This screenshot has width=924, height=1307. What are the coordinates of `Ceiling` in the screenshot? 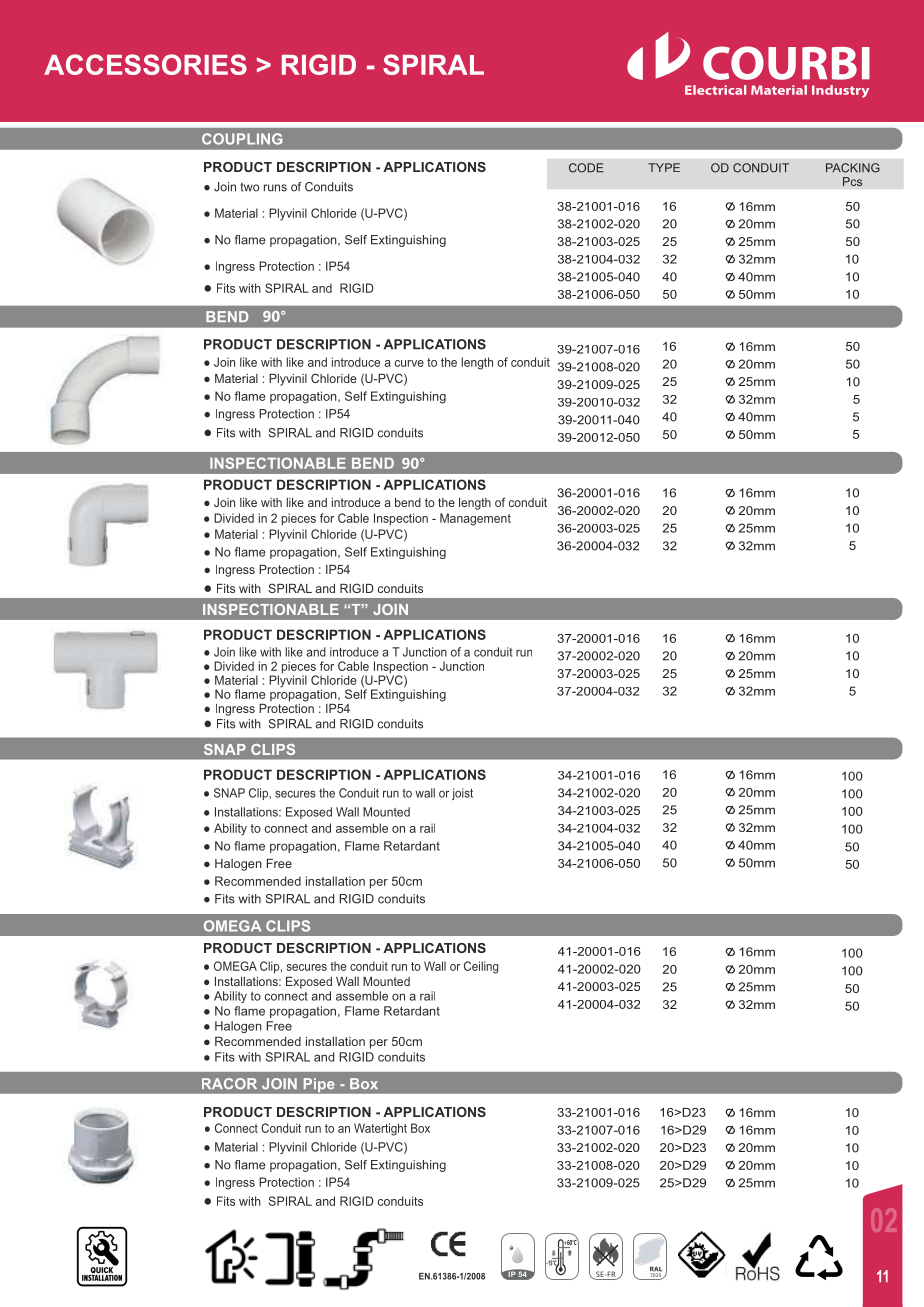 It's located at (481, 967).
